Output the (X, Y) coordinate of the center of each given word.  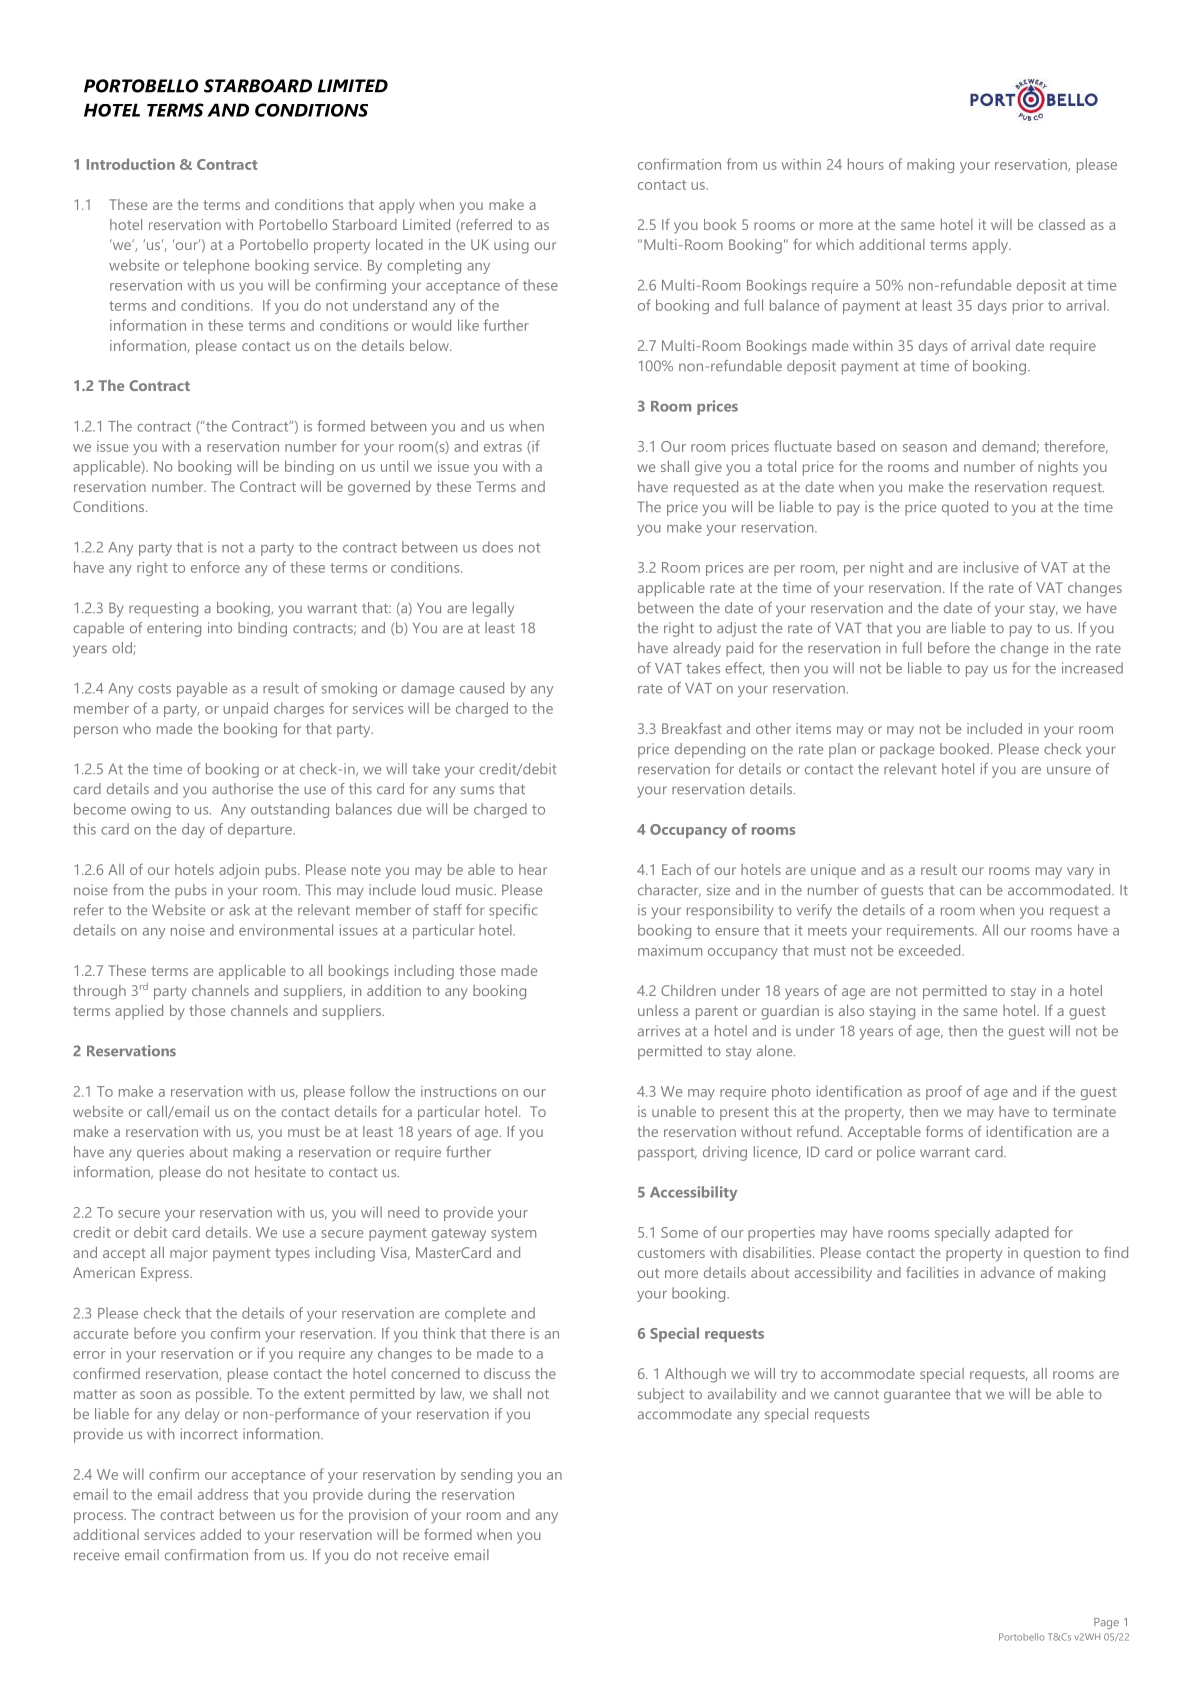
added (220, 1534)
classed (1062, 224)
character (669, 890)
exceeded (931, 950)
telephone (216, 266)
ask (239, 909)
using (511, 246)
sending (486, 1475)
